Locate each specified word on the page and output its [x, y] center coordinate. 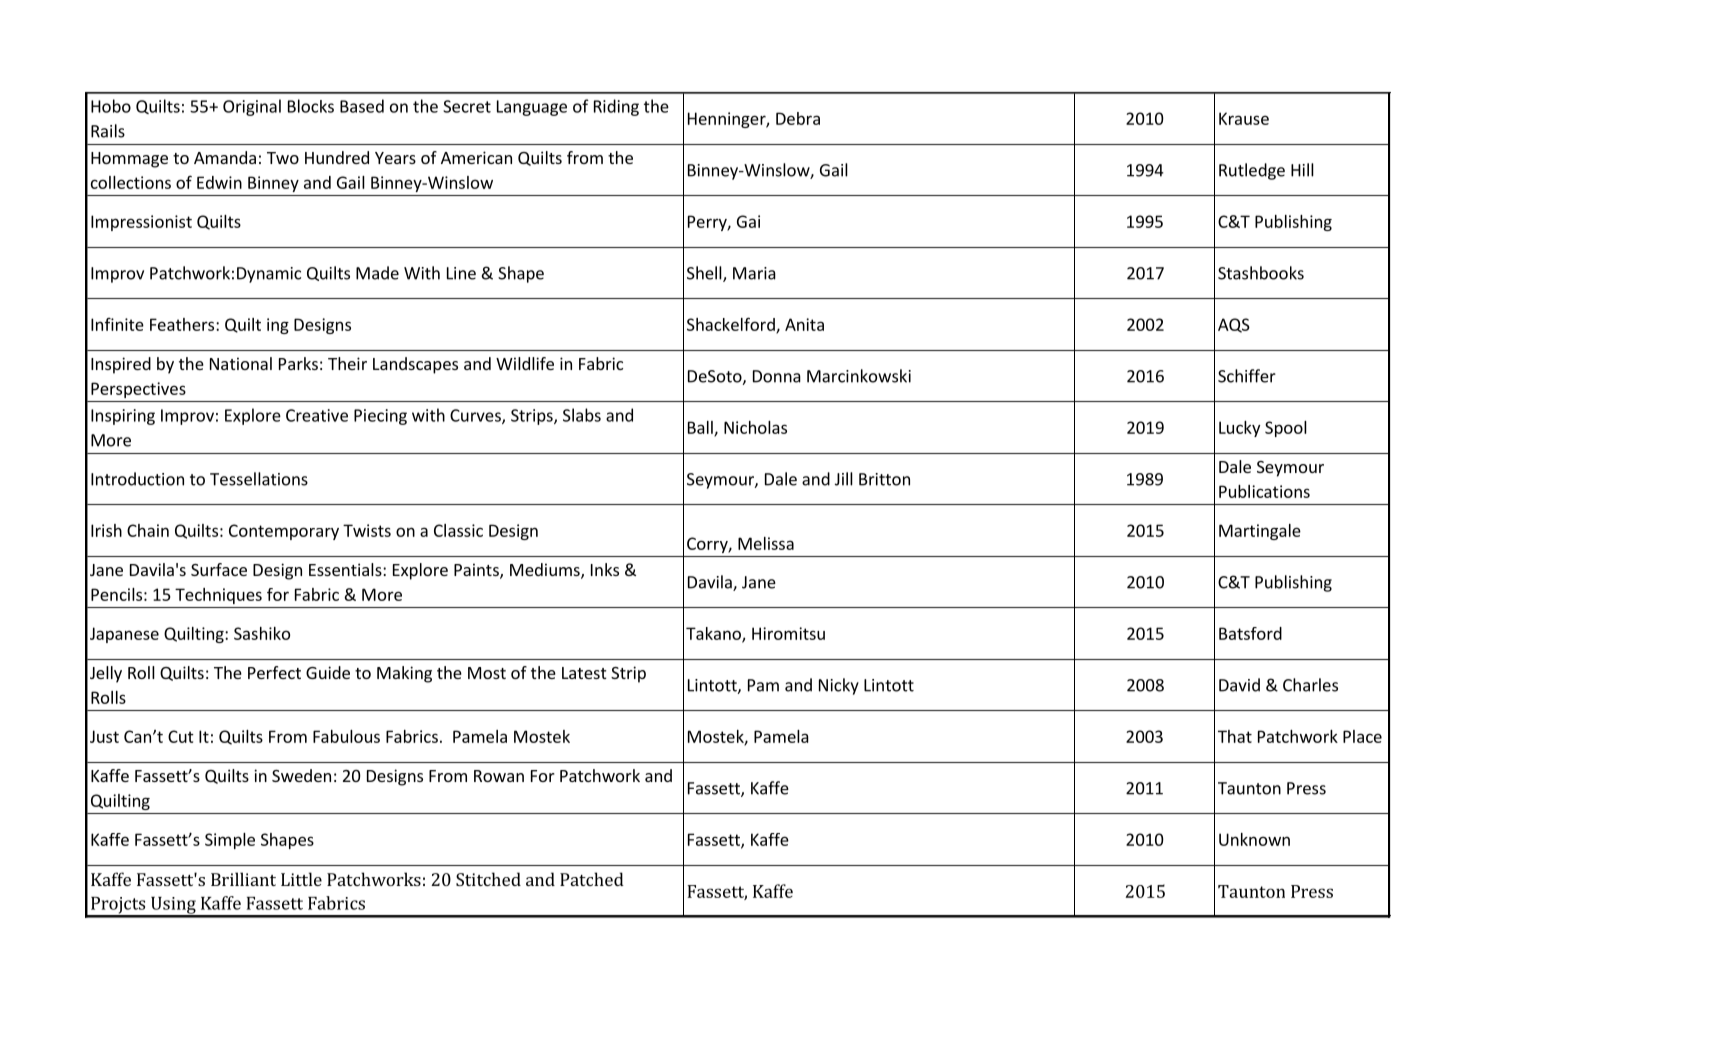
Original [252, 107]
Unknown [1254, 839]
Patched [592, 879]
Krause [1244, 118]
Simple [230, 841]
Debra [798, 118]
